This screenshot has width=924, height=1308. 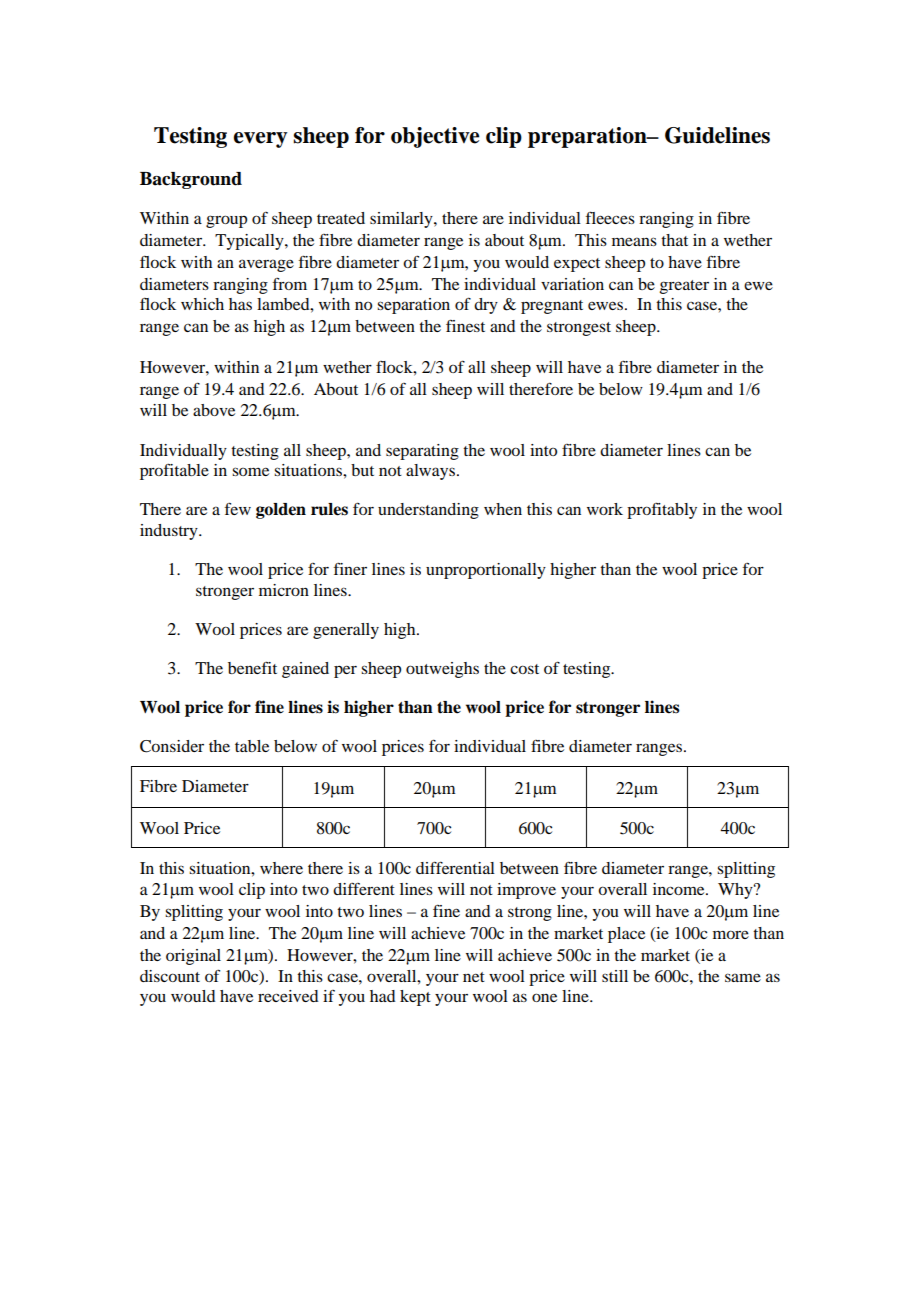 What do you see at coordinates (261, 140) in the screenshot?
I see `every` at bounding box center [261, 140].
